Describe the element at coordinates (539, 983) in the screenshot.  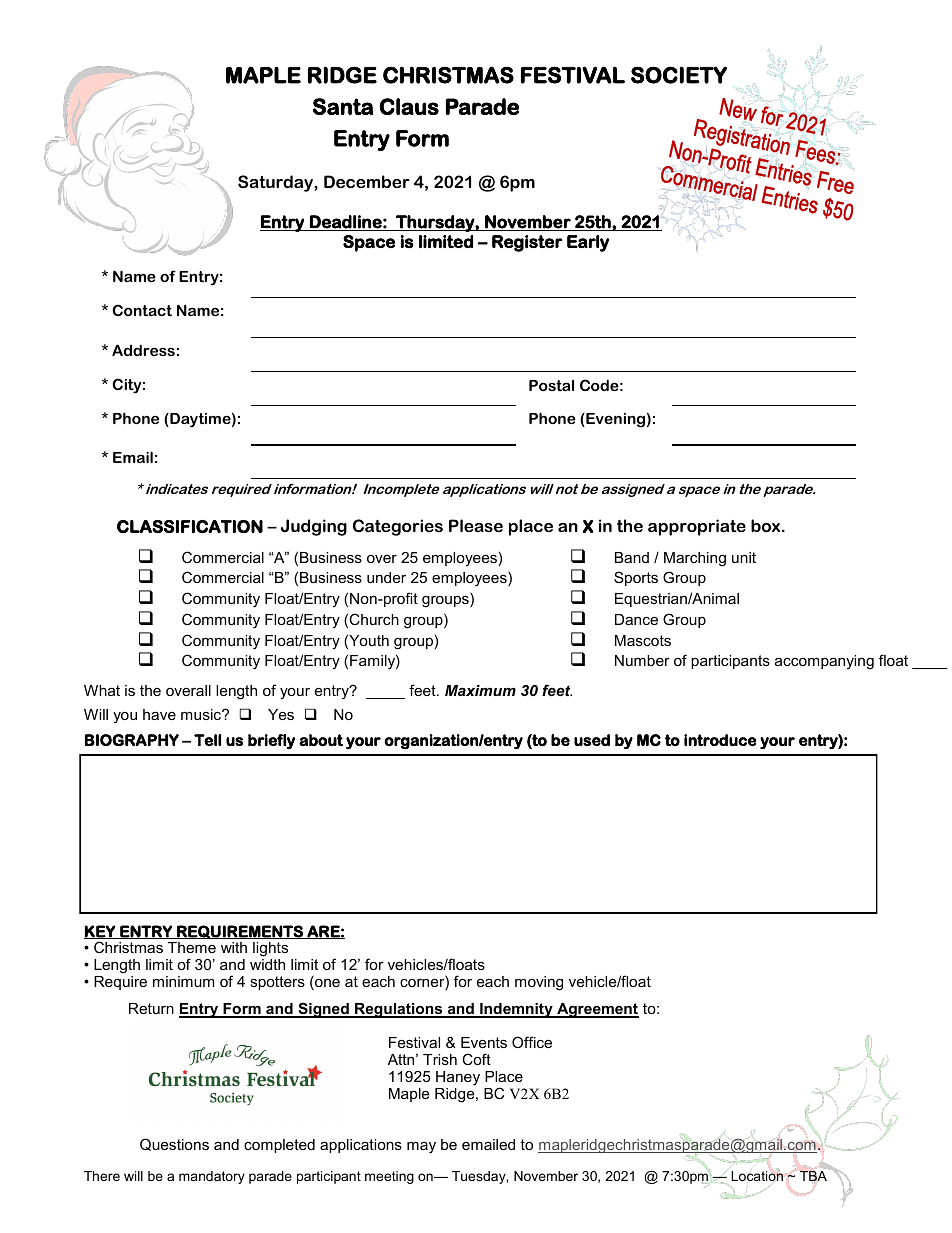
I see `moving` at that location.
